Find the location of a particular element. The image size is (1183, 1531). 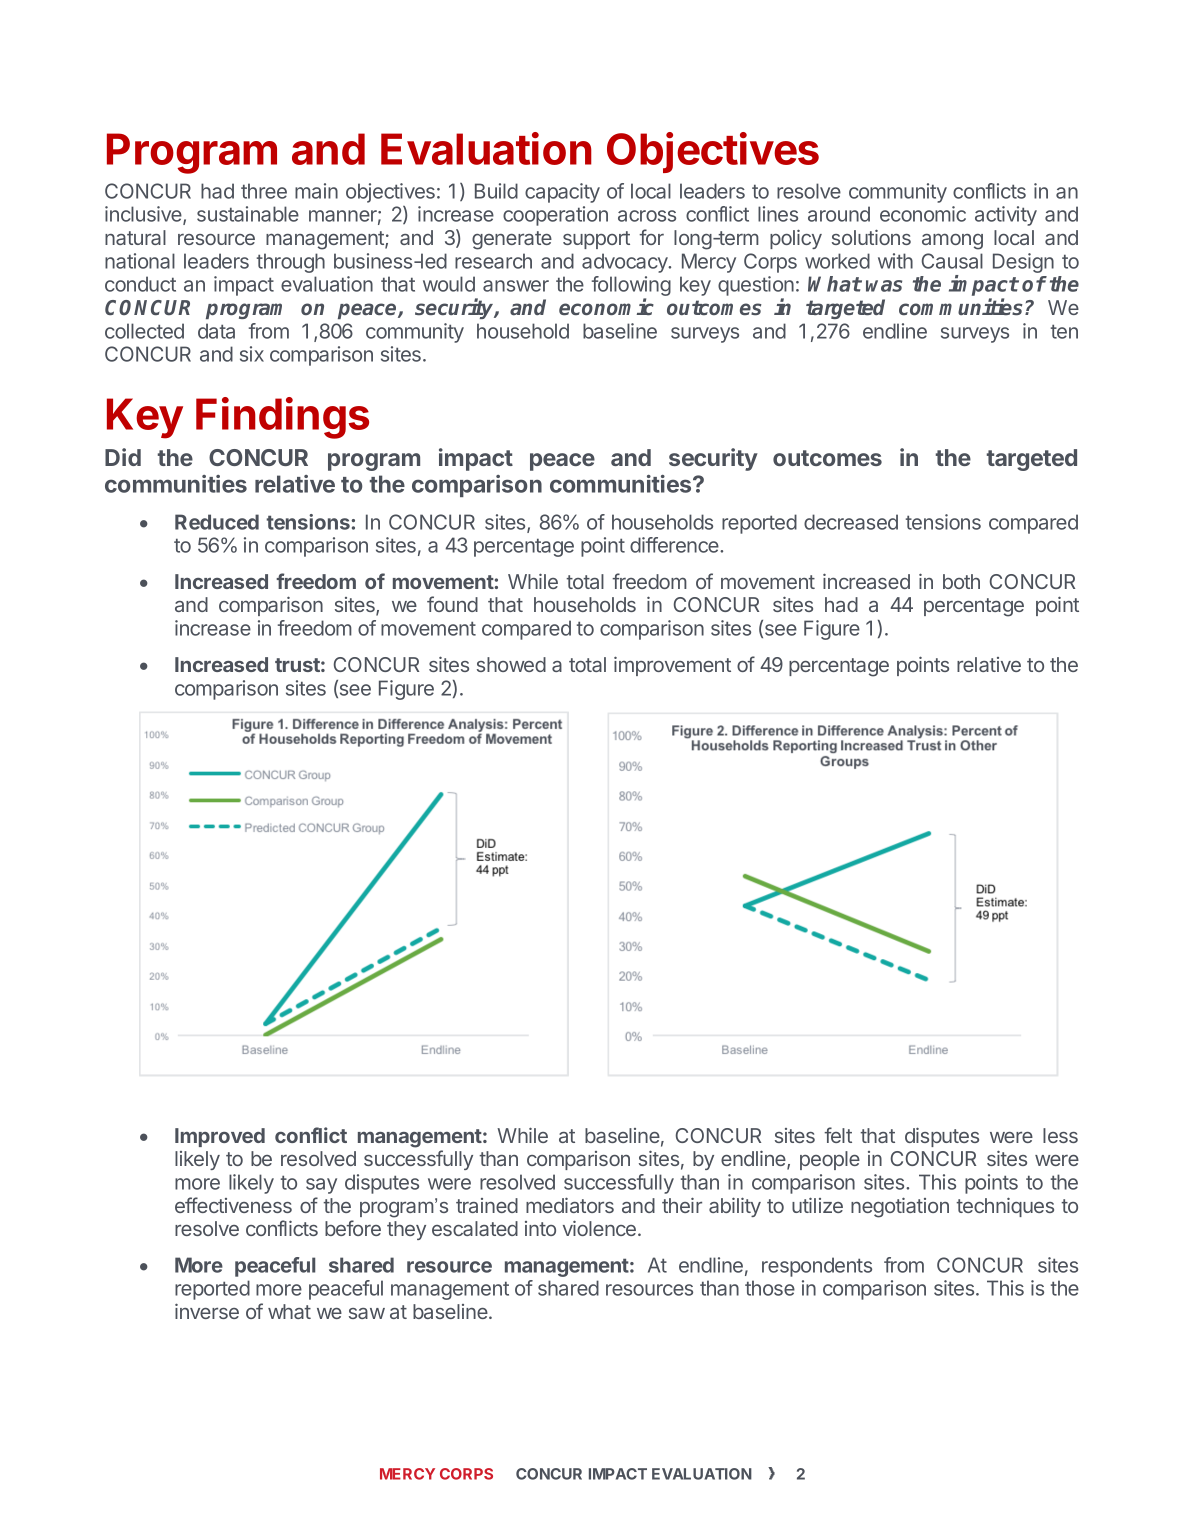

showed is located at coordinates (511, 664).
